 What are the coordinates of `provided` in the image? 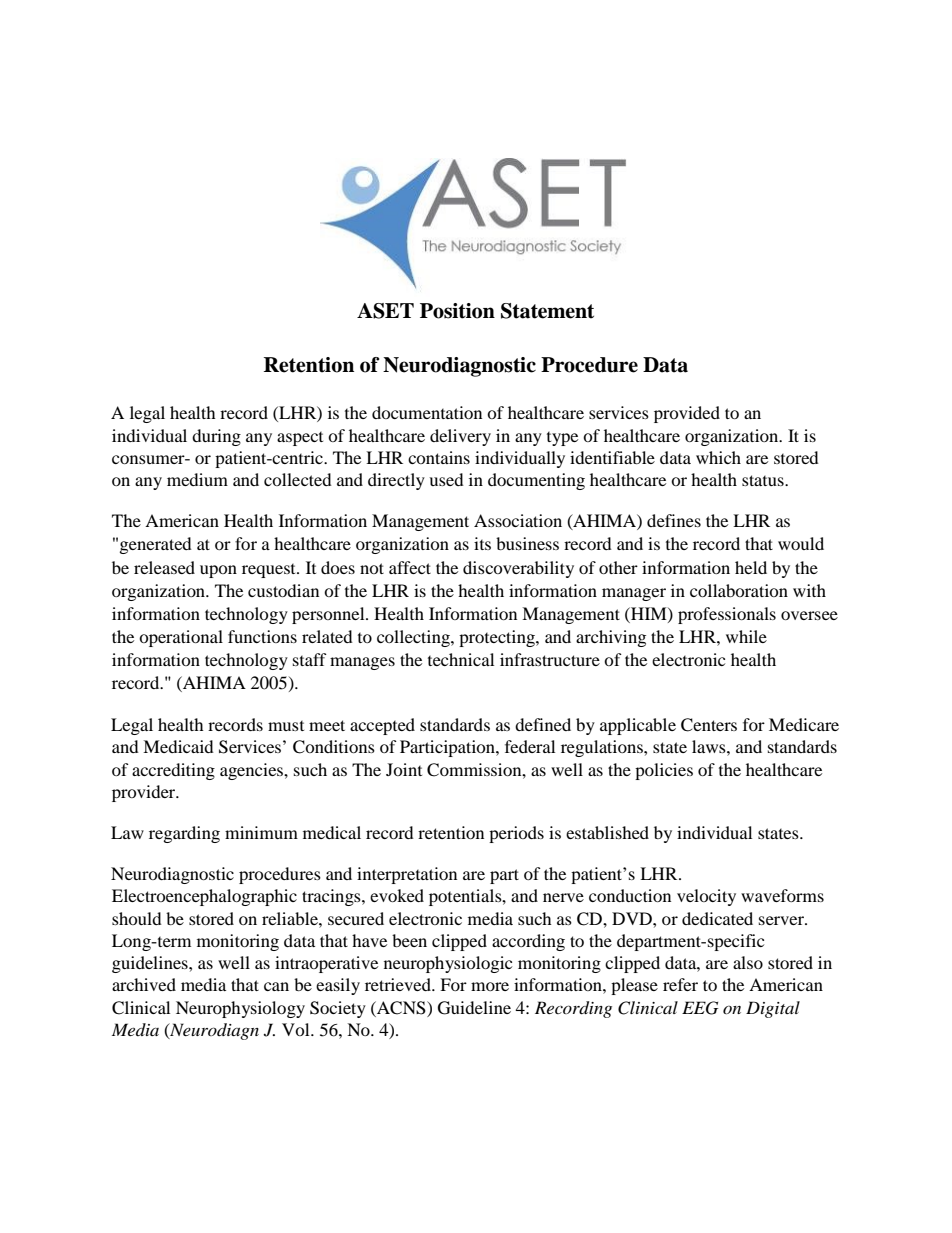 It's located at (687, 414).
